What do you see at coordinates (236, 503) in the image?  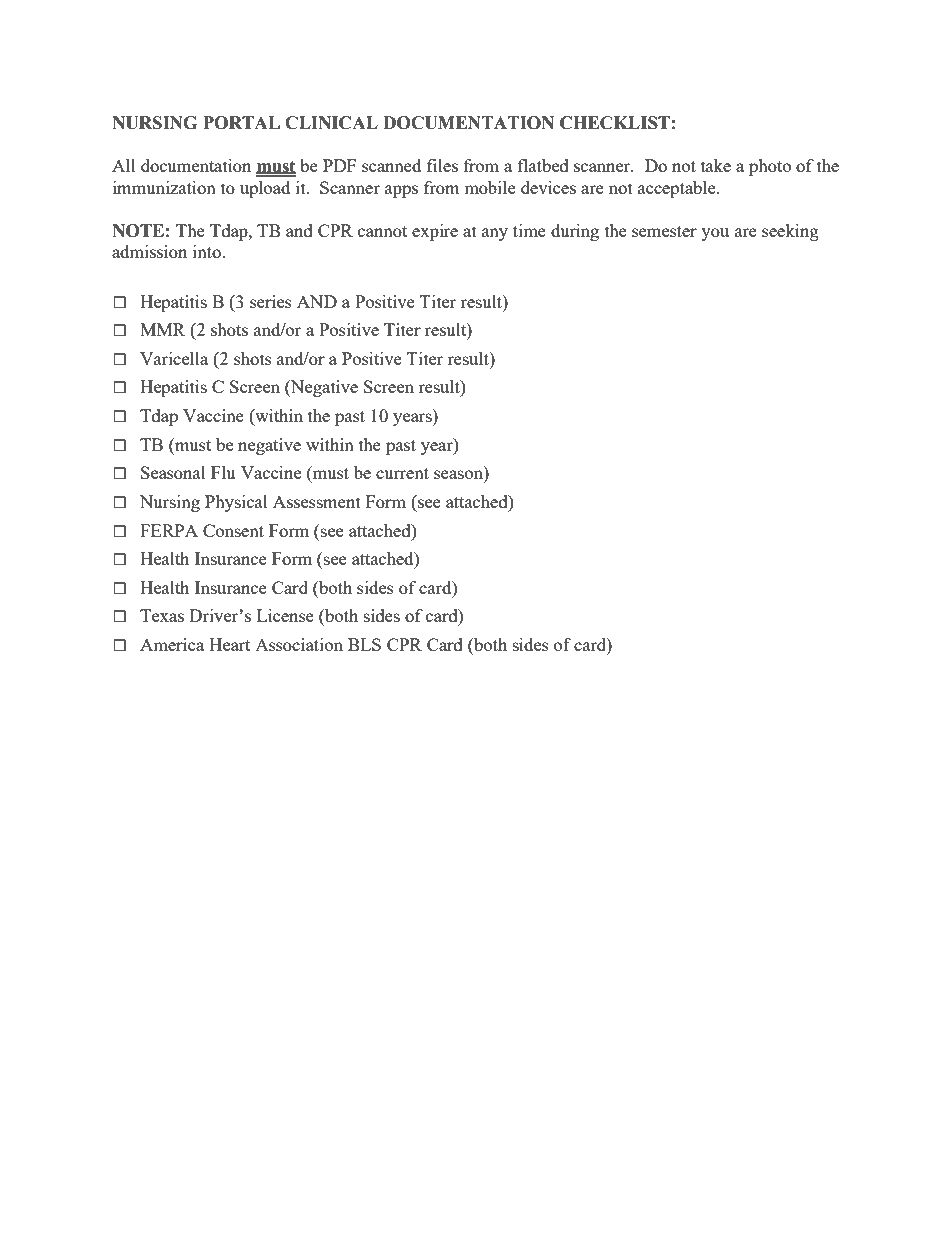 I see `Physical` at bounding box center [236, 503].
